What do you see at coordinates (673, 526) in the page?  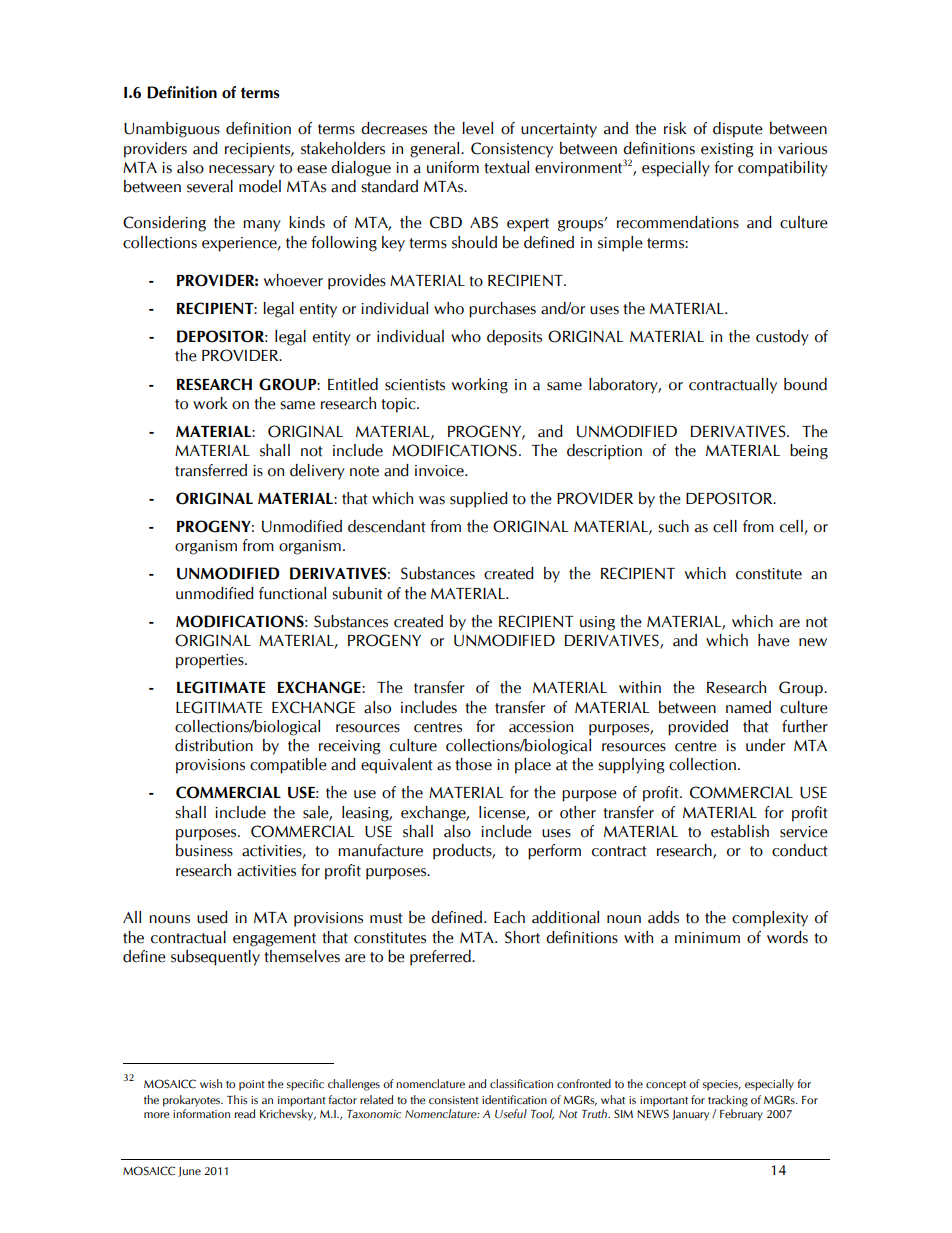 I see `such` at bounding box center [673, 526].
